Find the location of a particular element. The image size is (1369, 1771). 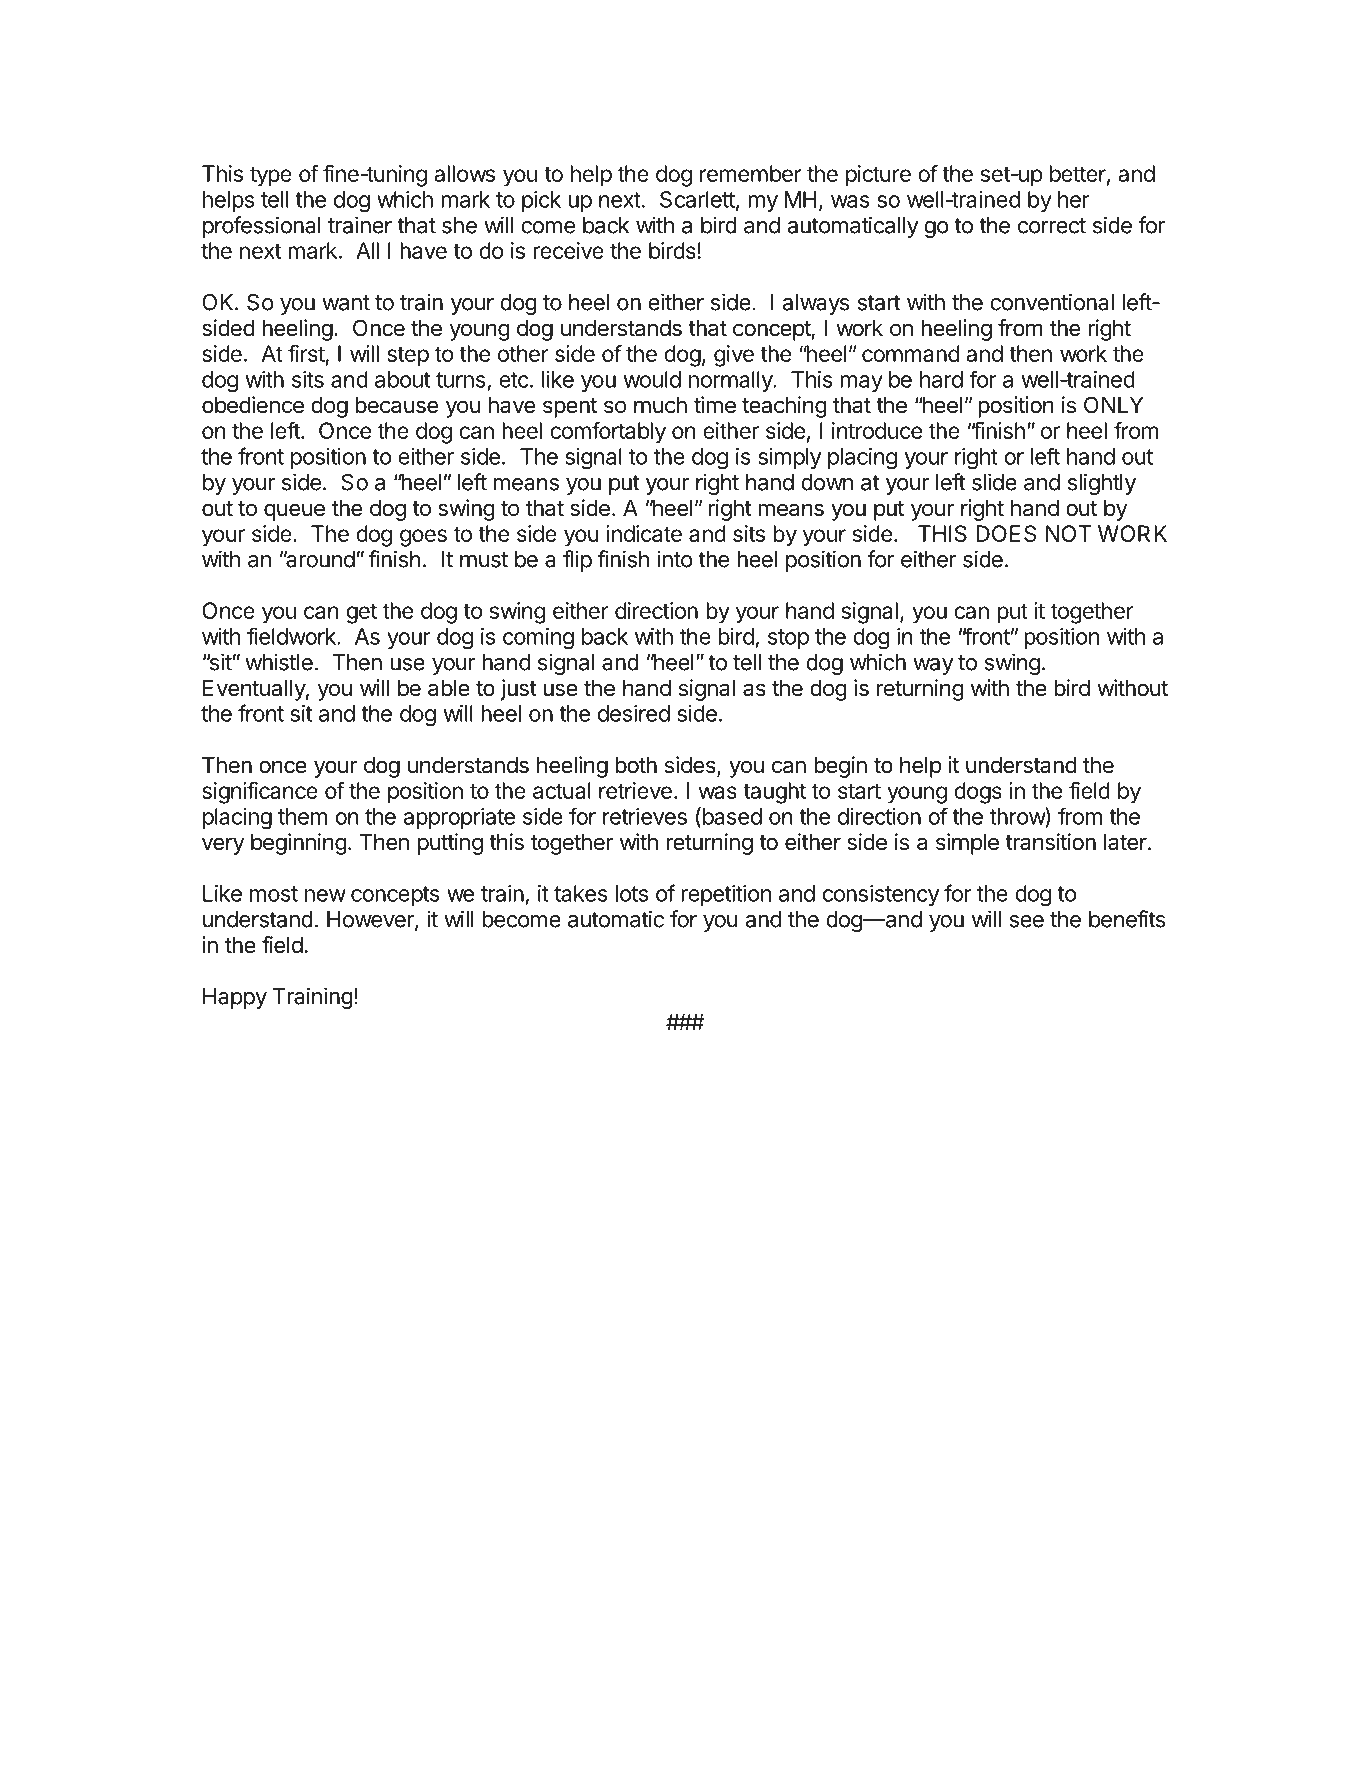

DOES is located at coordinates (1006, 533).
